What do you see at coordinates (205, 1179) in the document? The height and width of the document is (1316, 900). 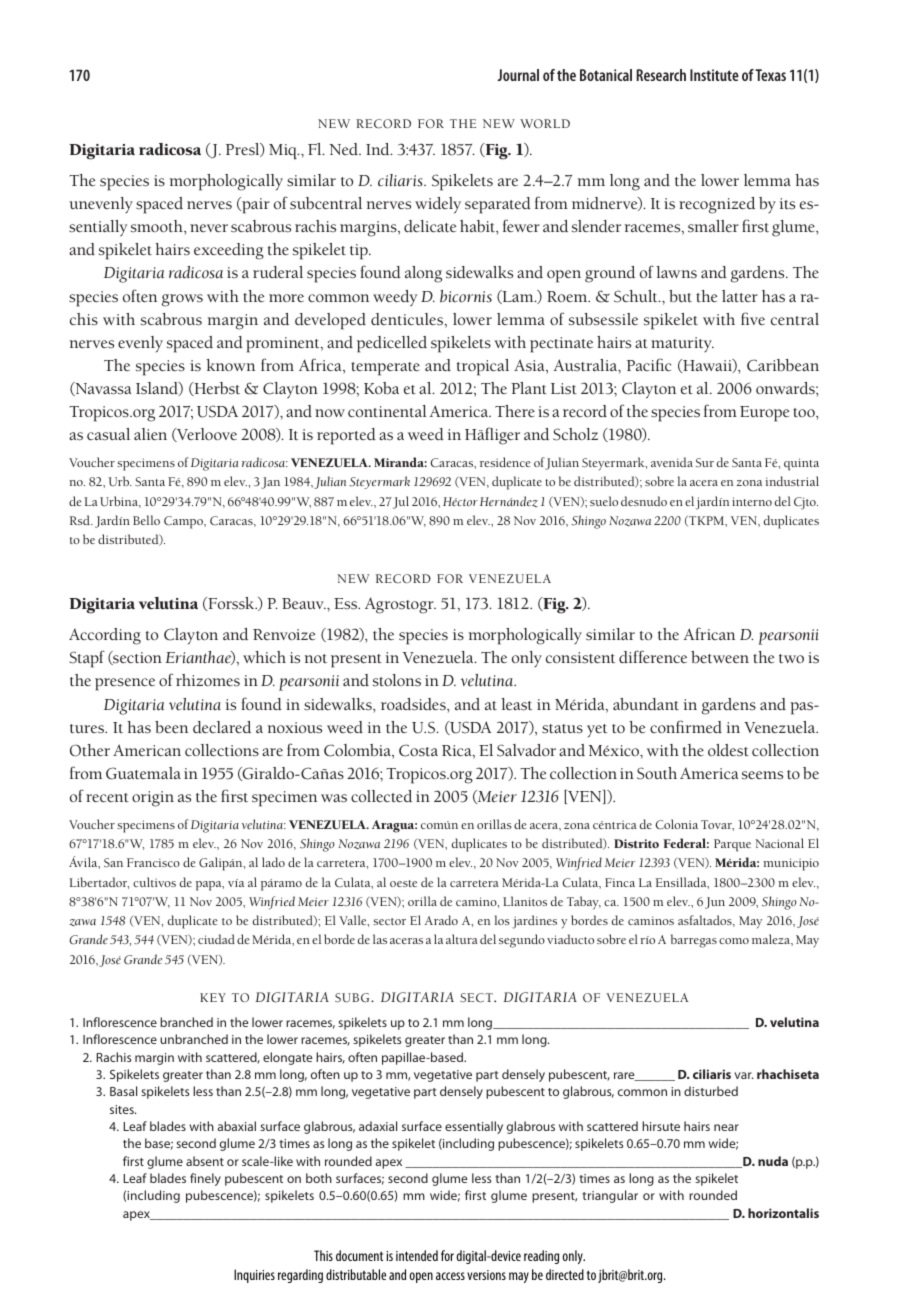 I see `finely` at bounding box center [205, 1179].
